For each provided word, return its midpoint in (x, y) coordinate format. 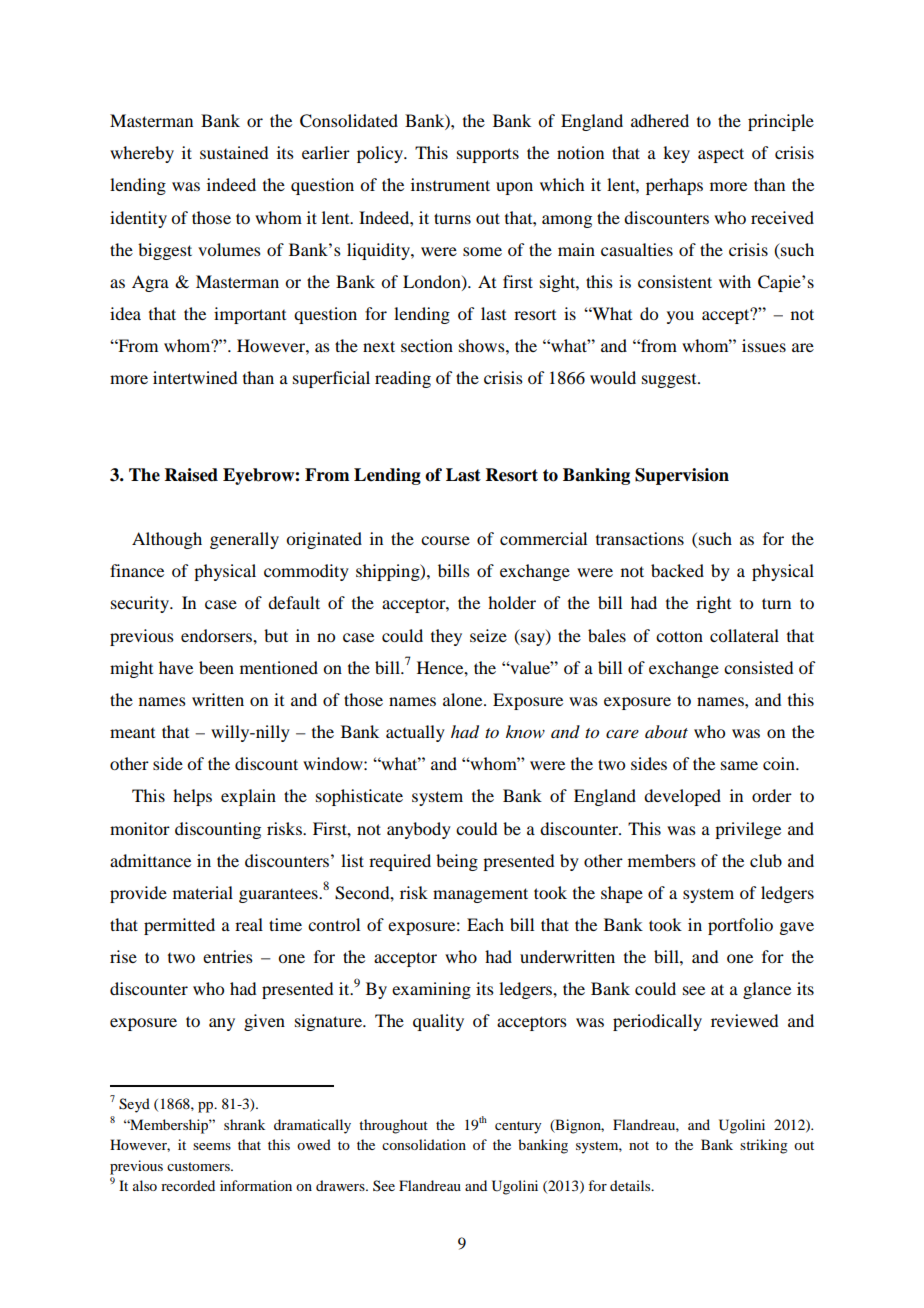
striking (764, 1146)
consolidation (424, 1144)
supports (488, 155)
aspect (721, 155)
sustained (234, 152)
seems (212, 1146)
